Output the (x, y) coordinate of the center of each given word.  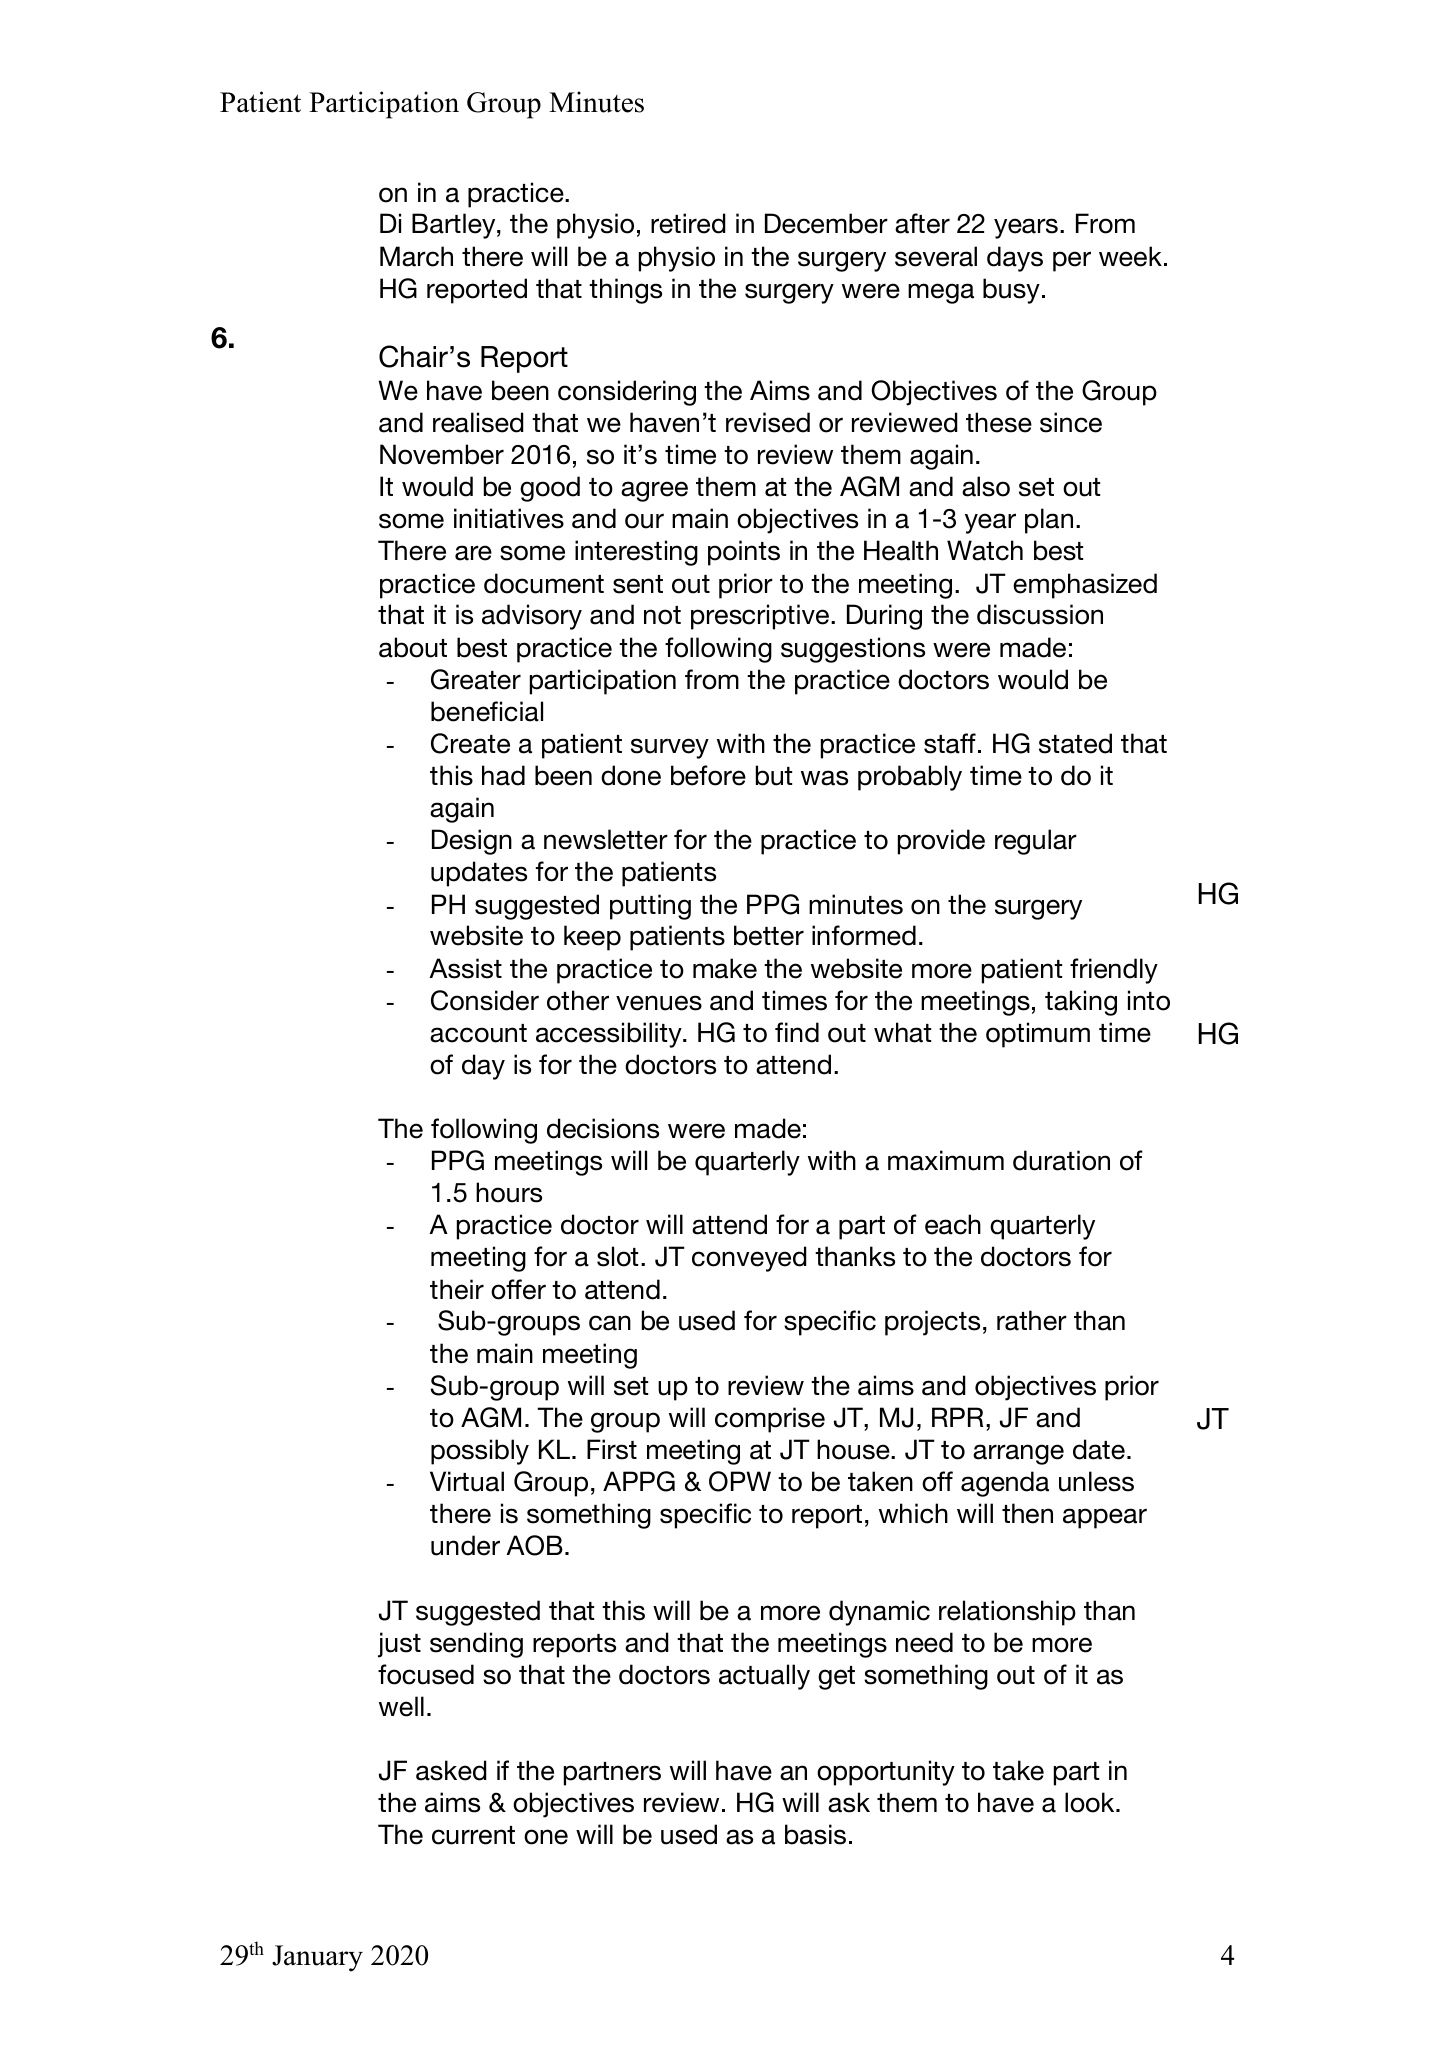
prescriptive (760, 617)
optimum (1038, 1035)
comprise (770, 1420)
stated (1075, 743)
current (473, 1835)
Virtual (467, 1481)
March (416, 256)
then (1027, 1513)
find (797, 1032)
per (1072, 261)
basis (815, 1834)
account (478, 1033)
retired (688, 223)
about (413, 647)
